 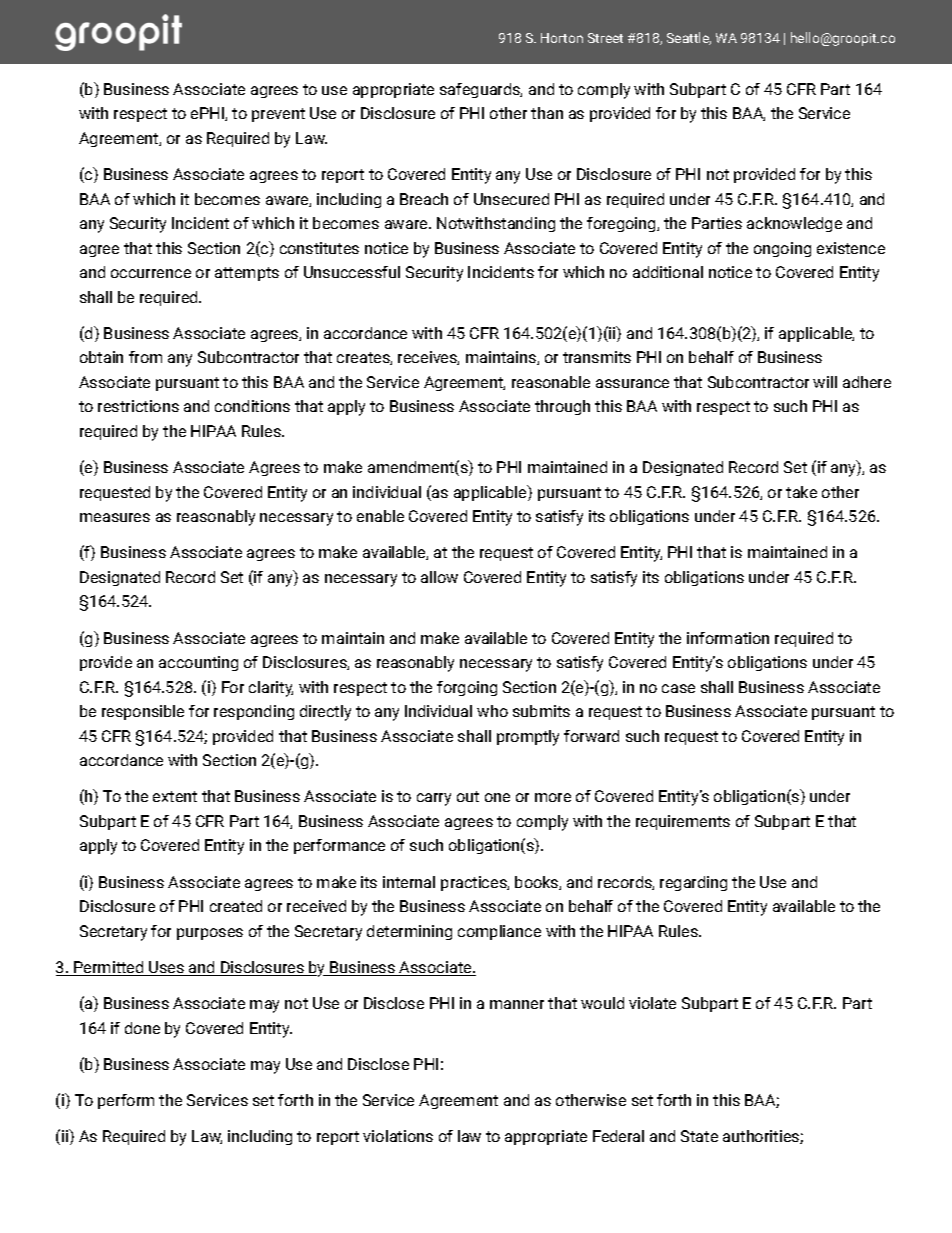 What do you see at coordinates (528, 738) in the image?
I see `promptly` at bounding box center [528, 738].
